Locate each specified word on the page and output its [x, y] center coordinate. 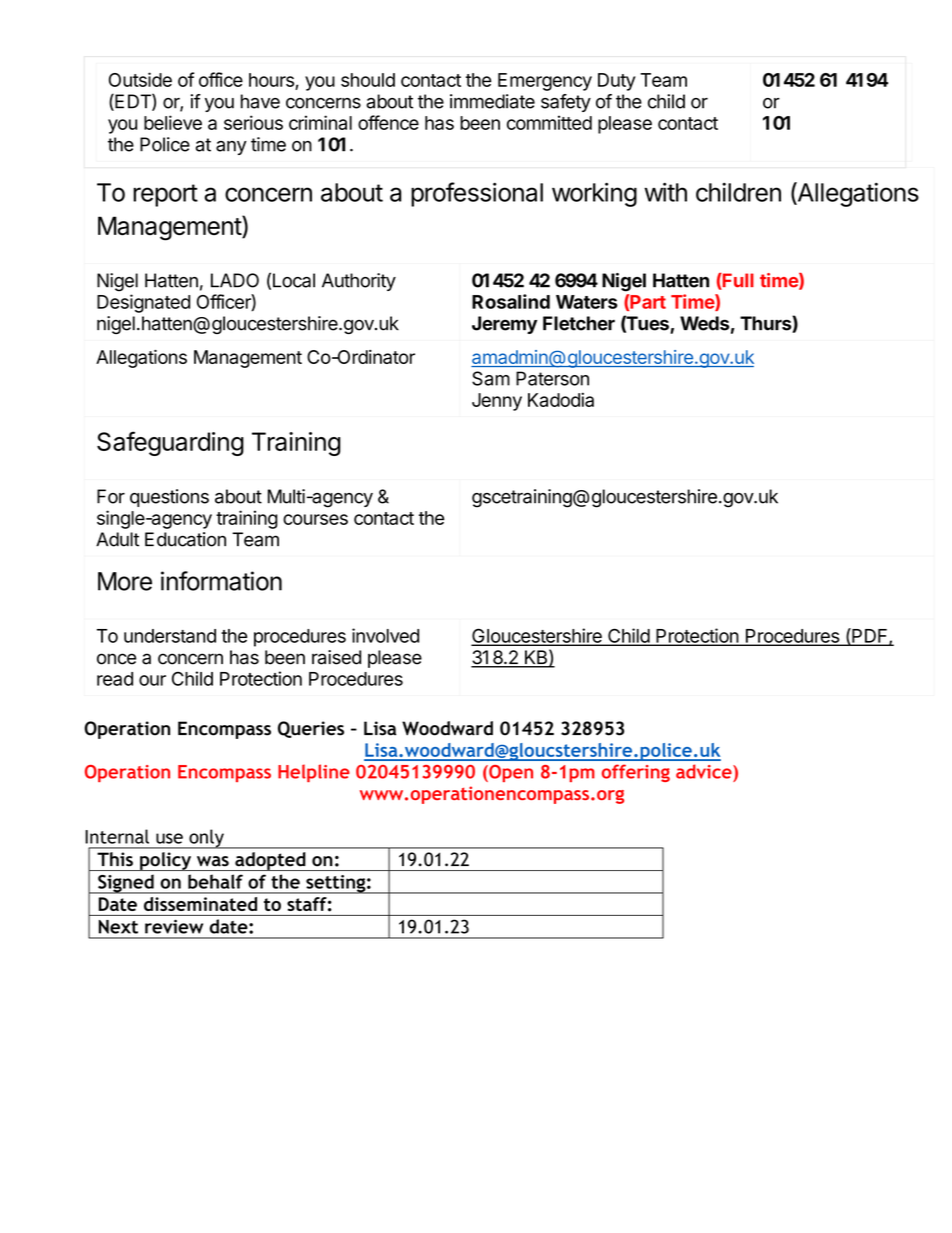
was [213, 861]
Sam [491, 378]
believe [173, 122]
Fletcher [579, 323]
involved [385, 635]
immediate [492, 101]
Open [510, 773]
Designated [143, 303]
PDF [870, 636]
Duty [617, 82]
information [221, 581]
